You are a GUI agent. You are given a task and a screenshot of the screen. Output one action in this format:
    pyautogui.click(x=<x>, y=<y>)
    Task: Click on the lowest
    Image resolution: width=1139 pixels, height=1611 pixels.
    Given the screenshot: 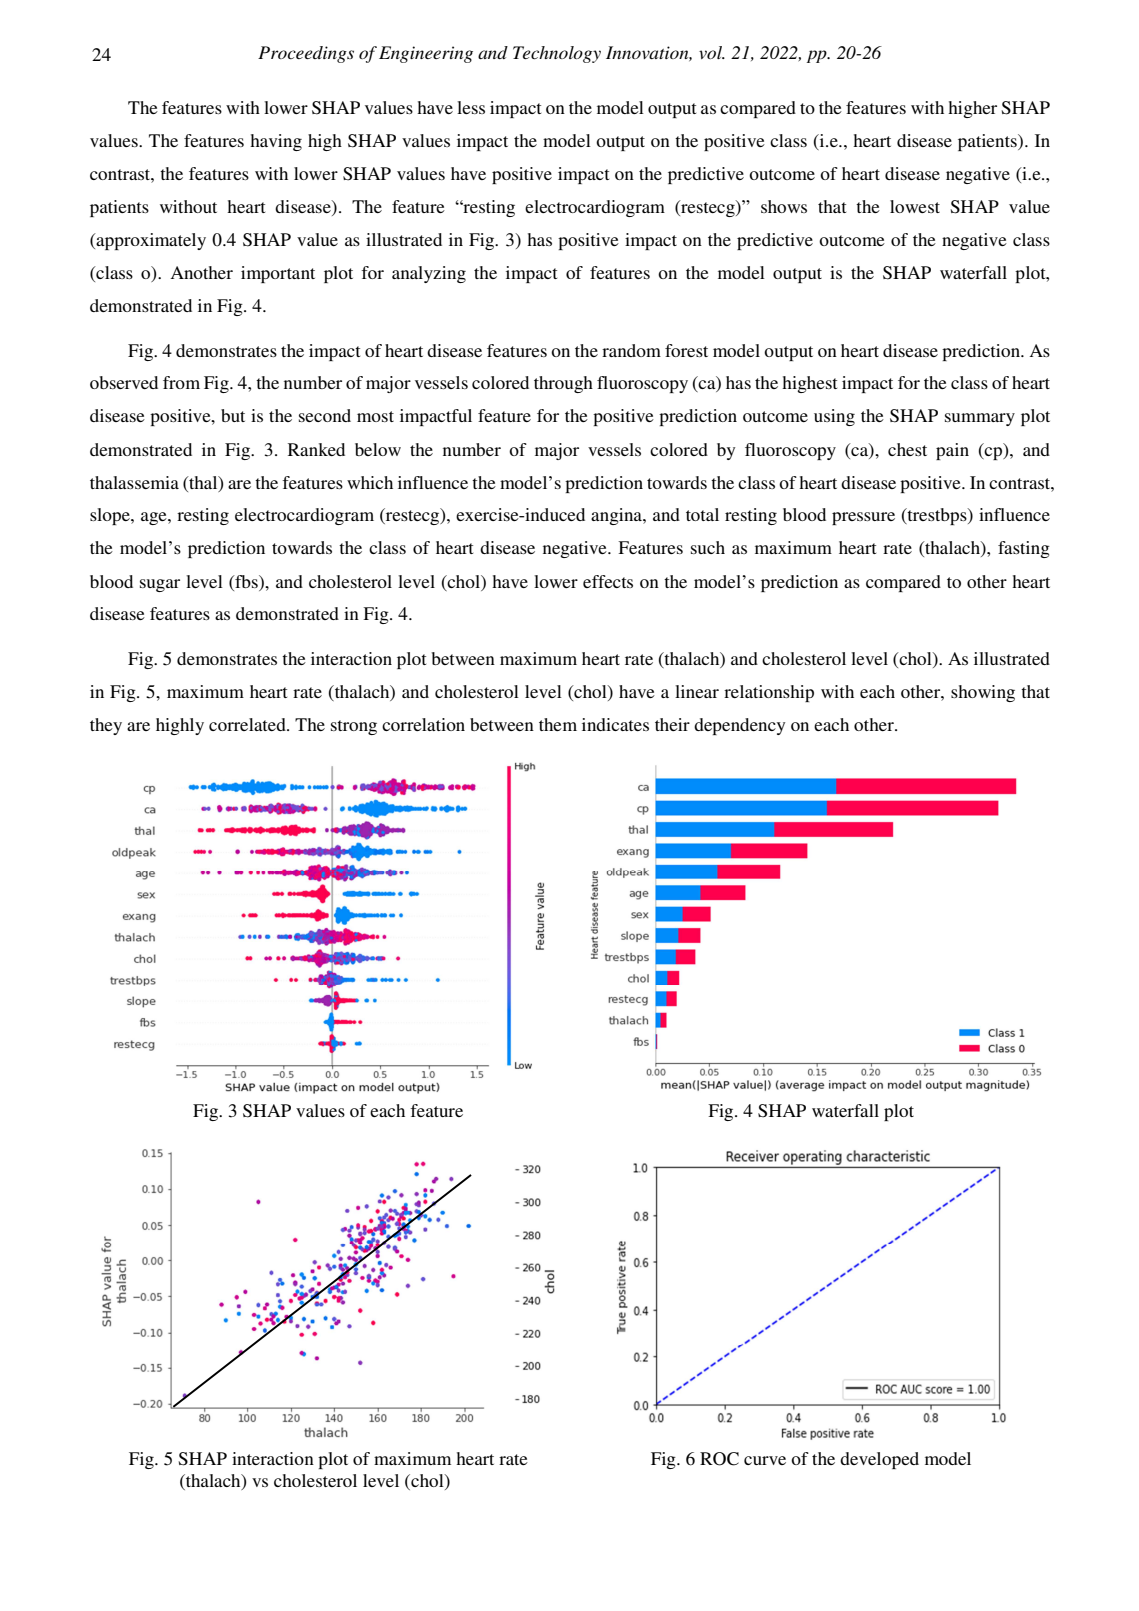 What is the action you would take?
    pyautogui.click(x=915, y=206)
